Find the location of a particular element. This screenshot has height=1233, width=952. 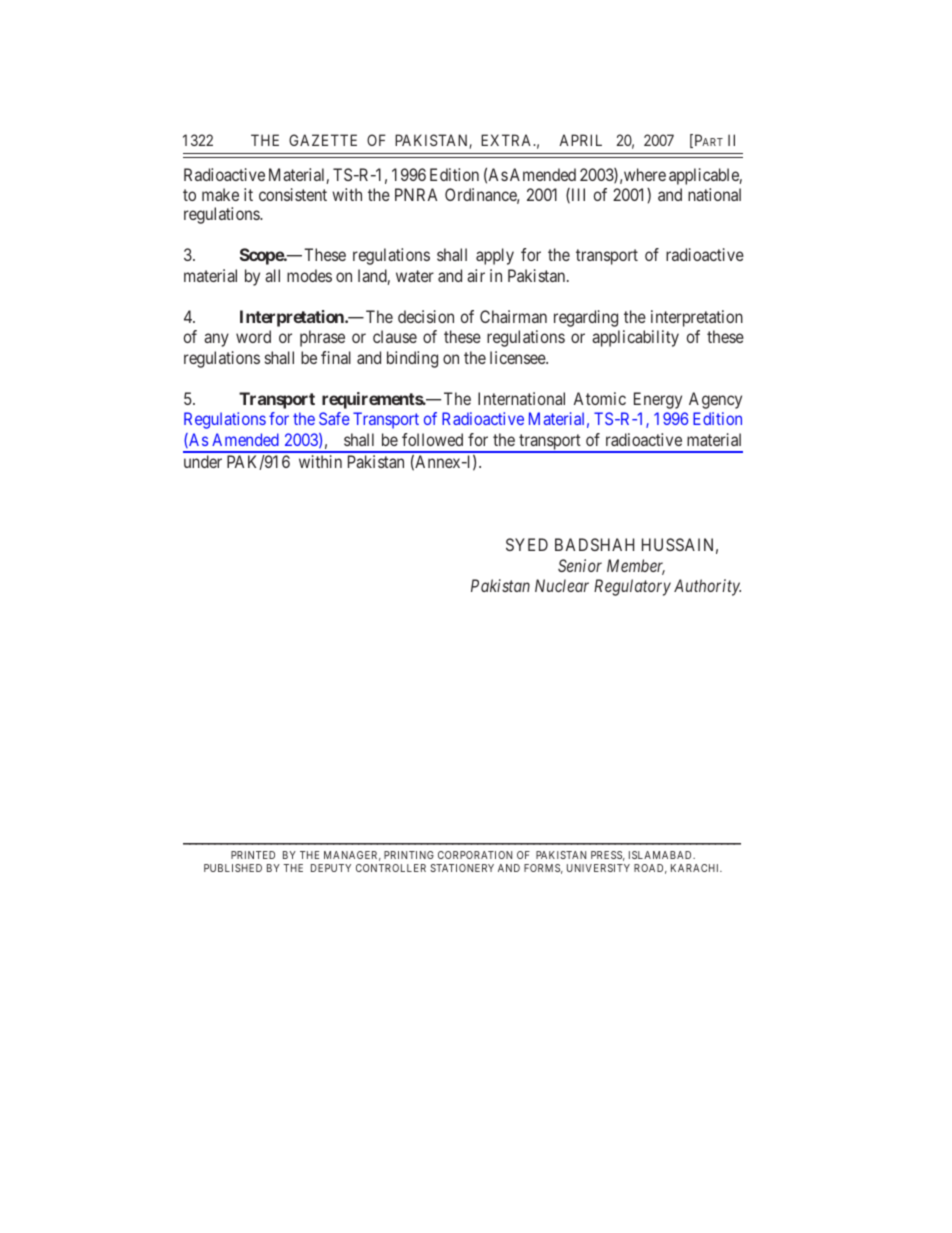

PRINTED is located at coordinates (253, 855).
